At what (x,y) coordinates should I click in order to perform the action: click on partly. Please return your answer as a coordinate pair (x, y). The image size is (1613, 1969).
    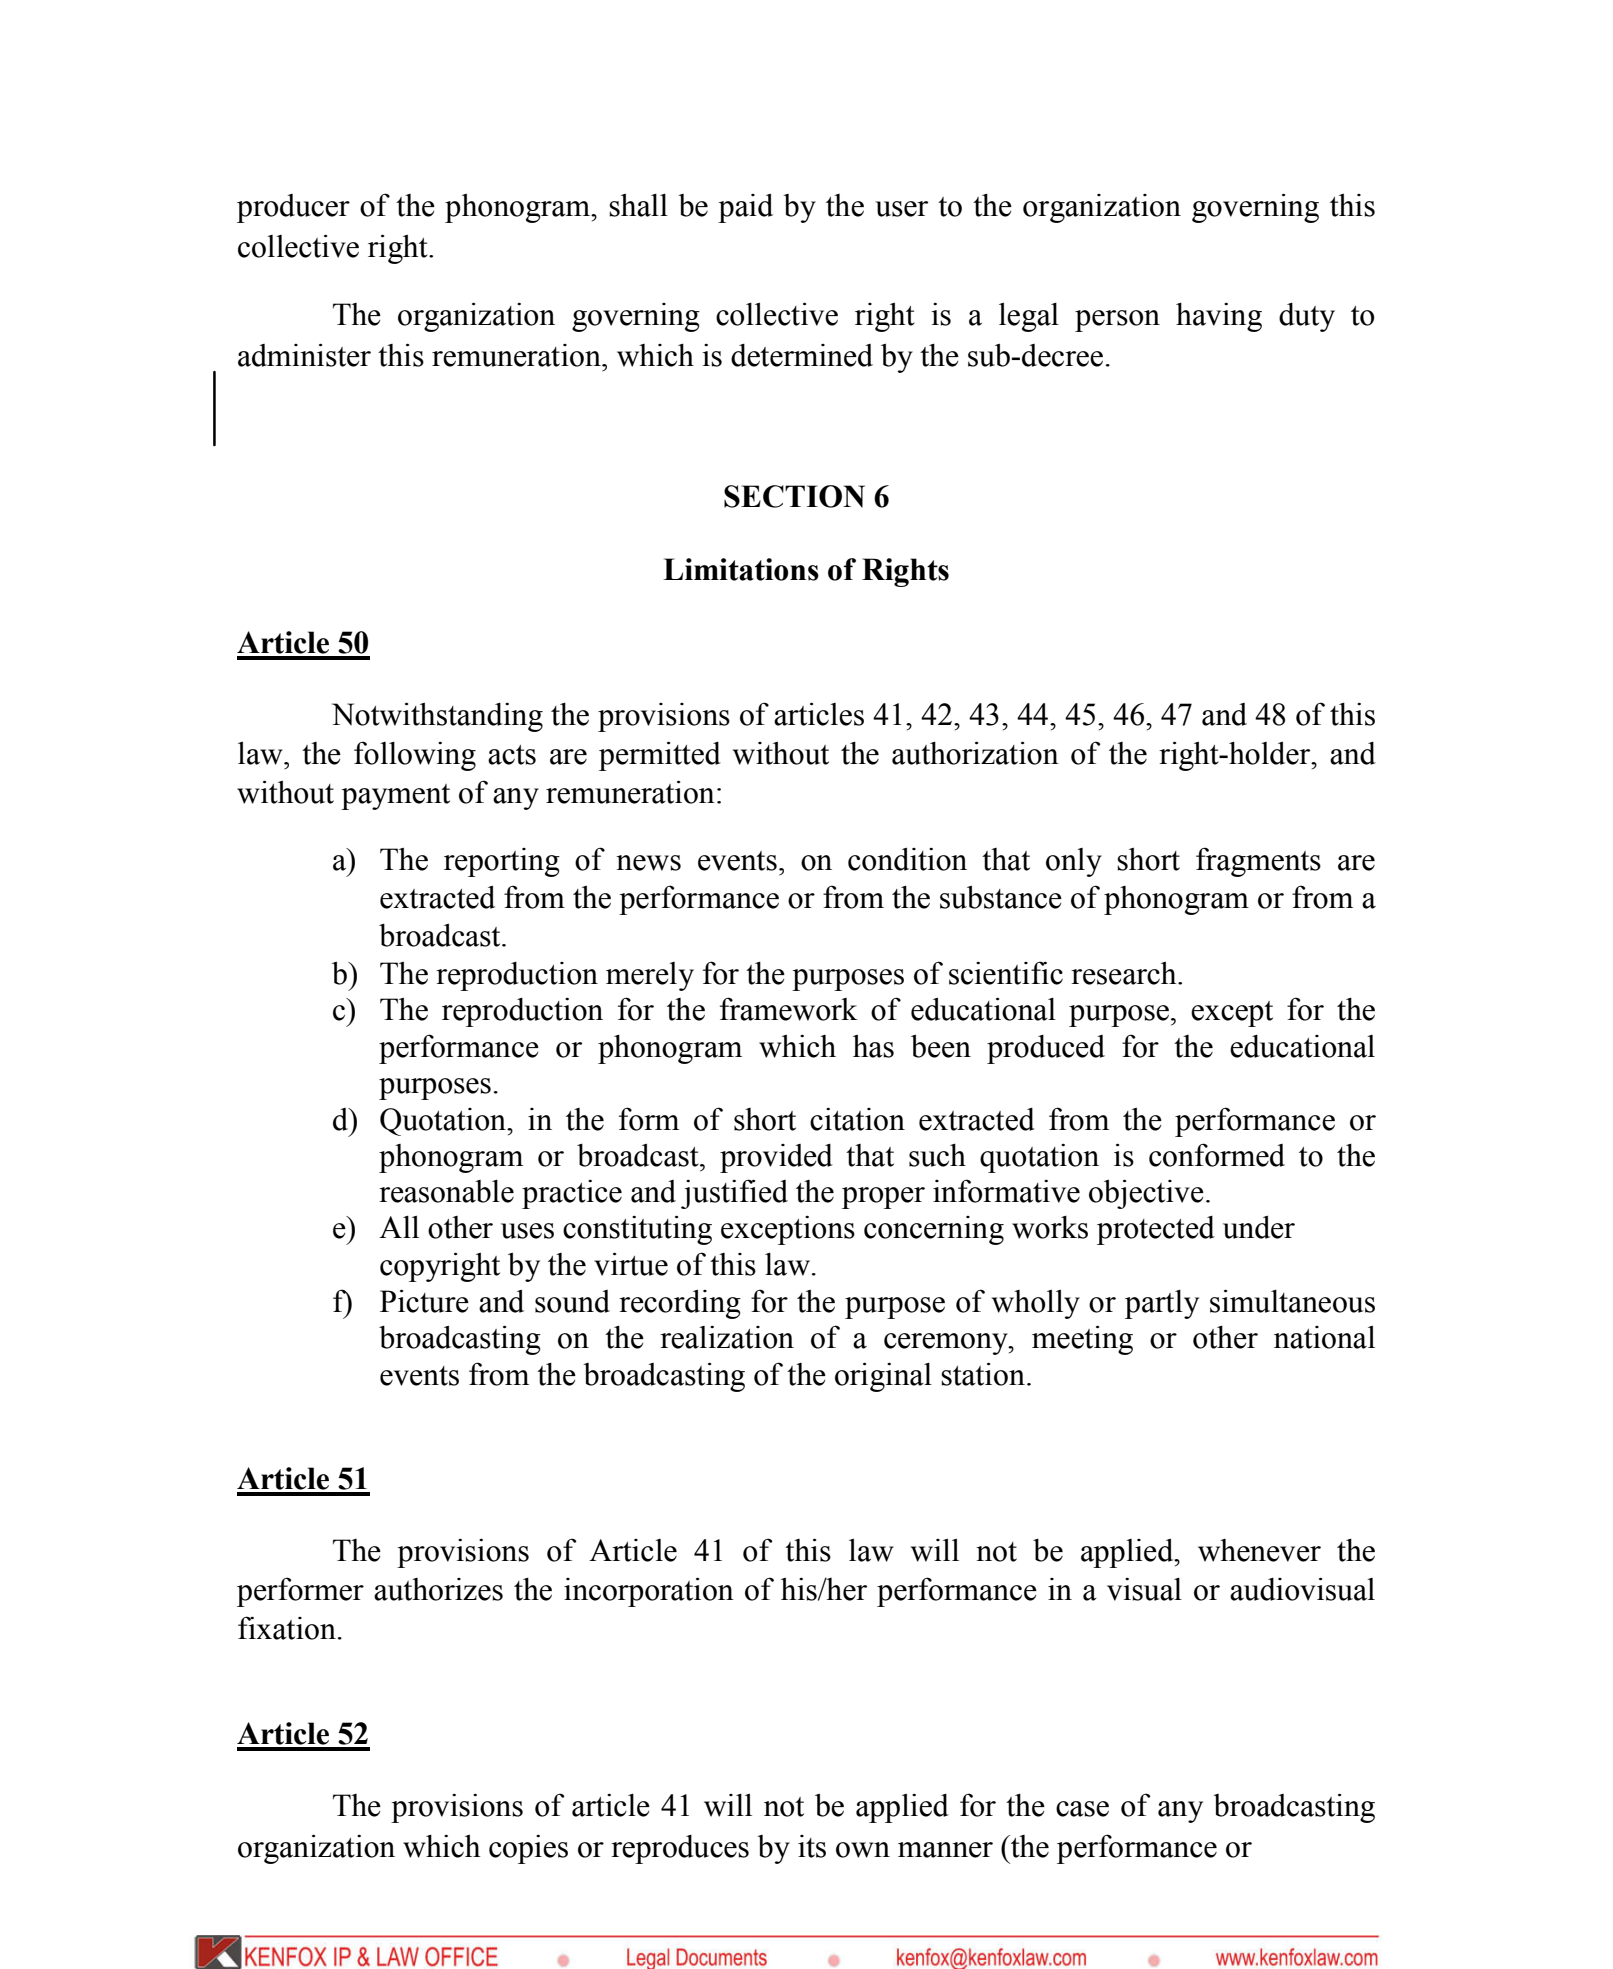
    Looking at the image, I should click on (1162, 1304).
